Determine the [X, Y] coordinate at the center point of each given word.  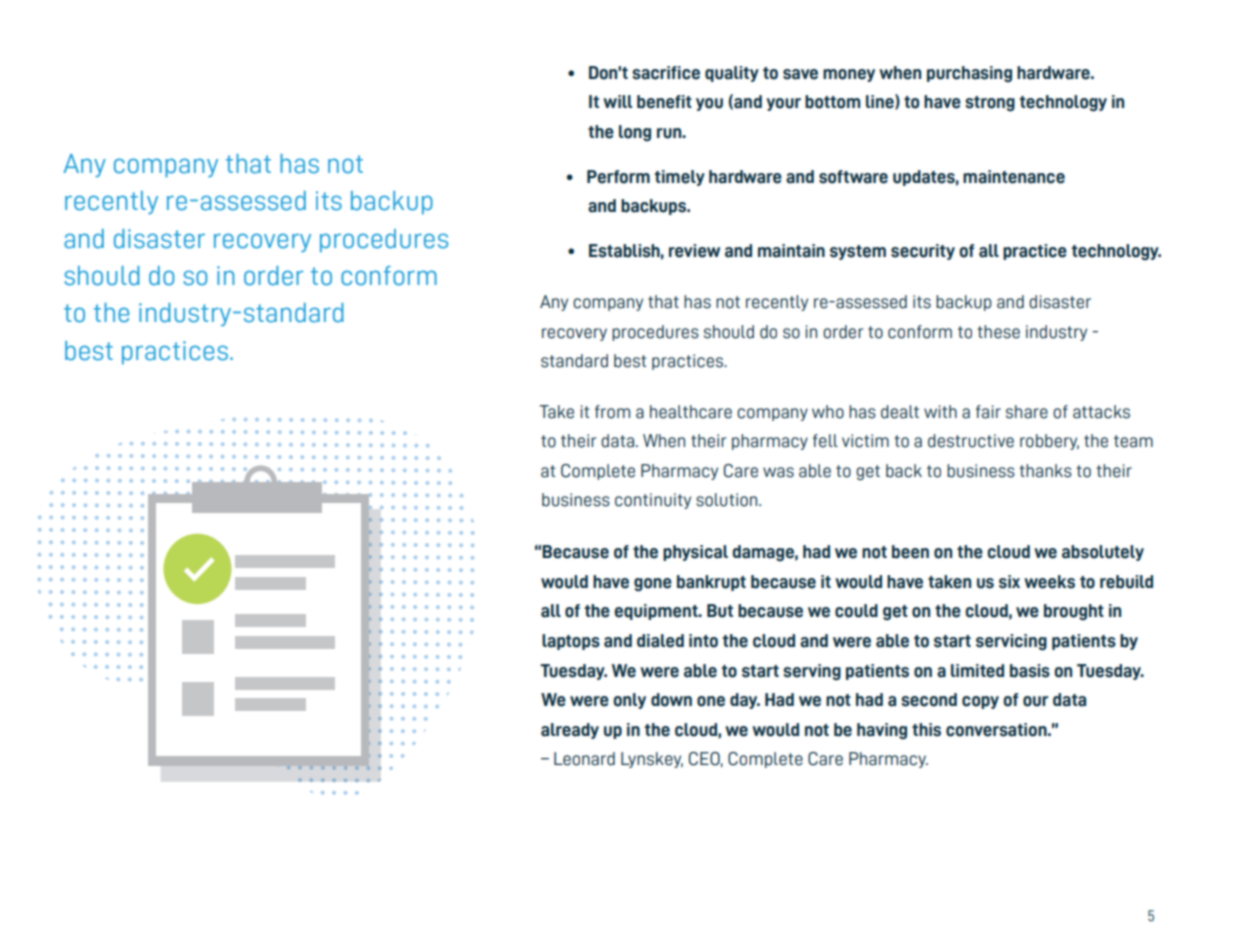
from [612, 412]
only [629, 701]
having [882, 731]
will [617, 101]
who [828, 412]
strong [990, 103]
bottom [832, 102]
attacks [1101, 412]
